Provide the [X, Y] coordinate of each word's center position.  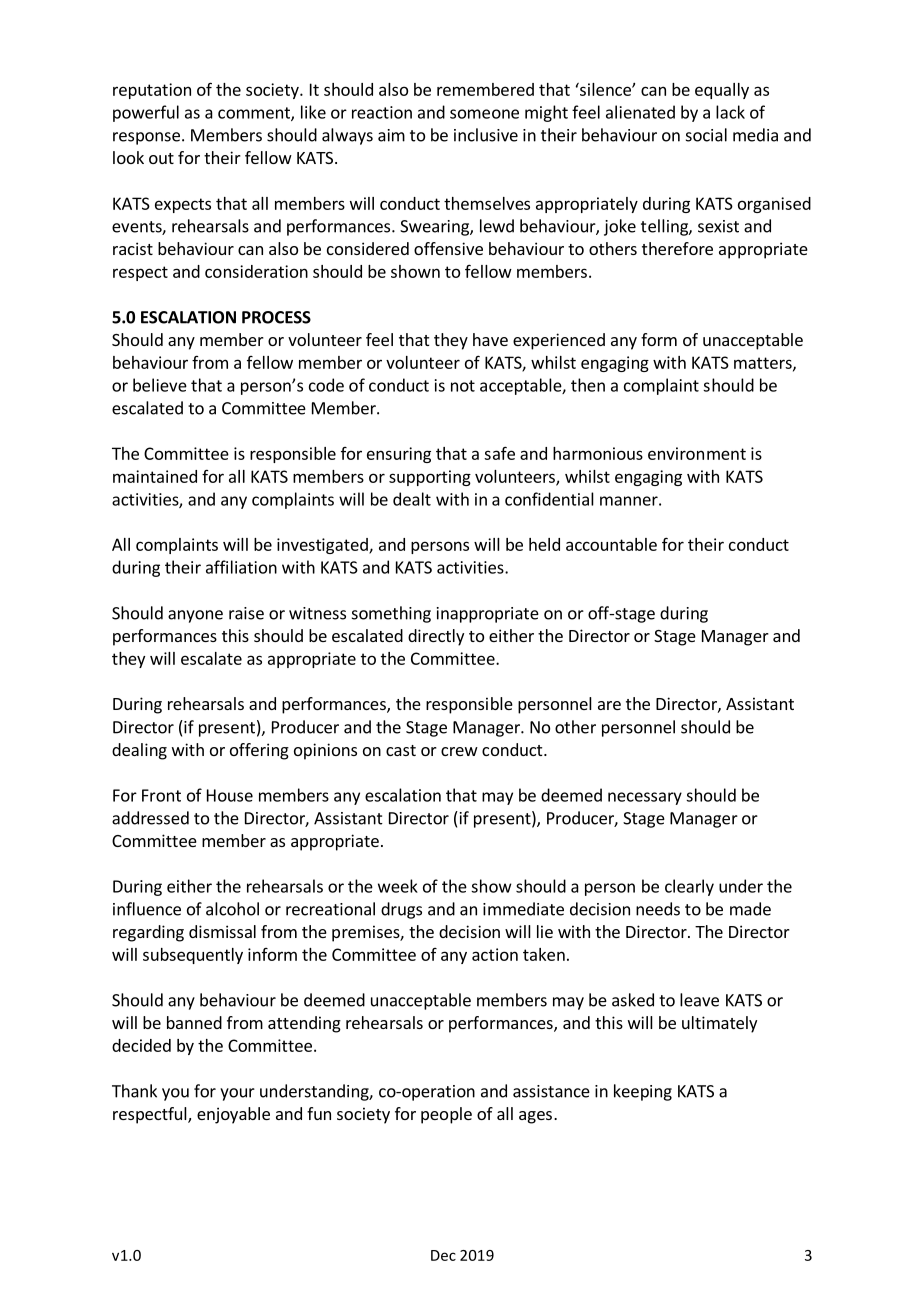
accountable [611, 544]
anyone [195, 616]
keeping [643, 1092]
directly [436, 637]
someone [484, 114]
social [706, 135]
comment [255, 114]
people [446, 1115]
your [237, 1094]
